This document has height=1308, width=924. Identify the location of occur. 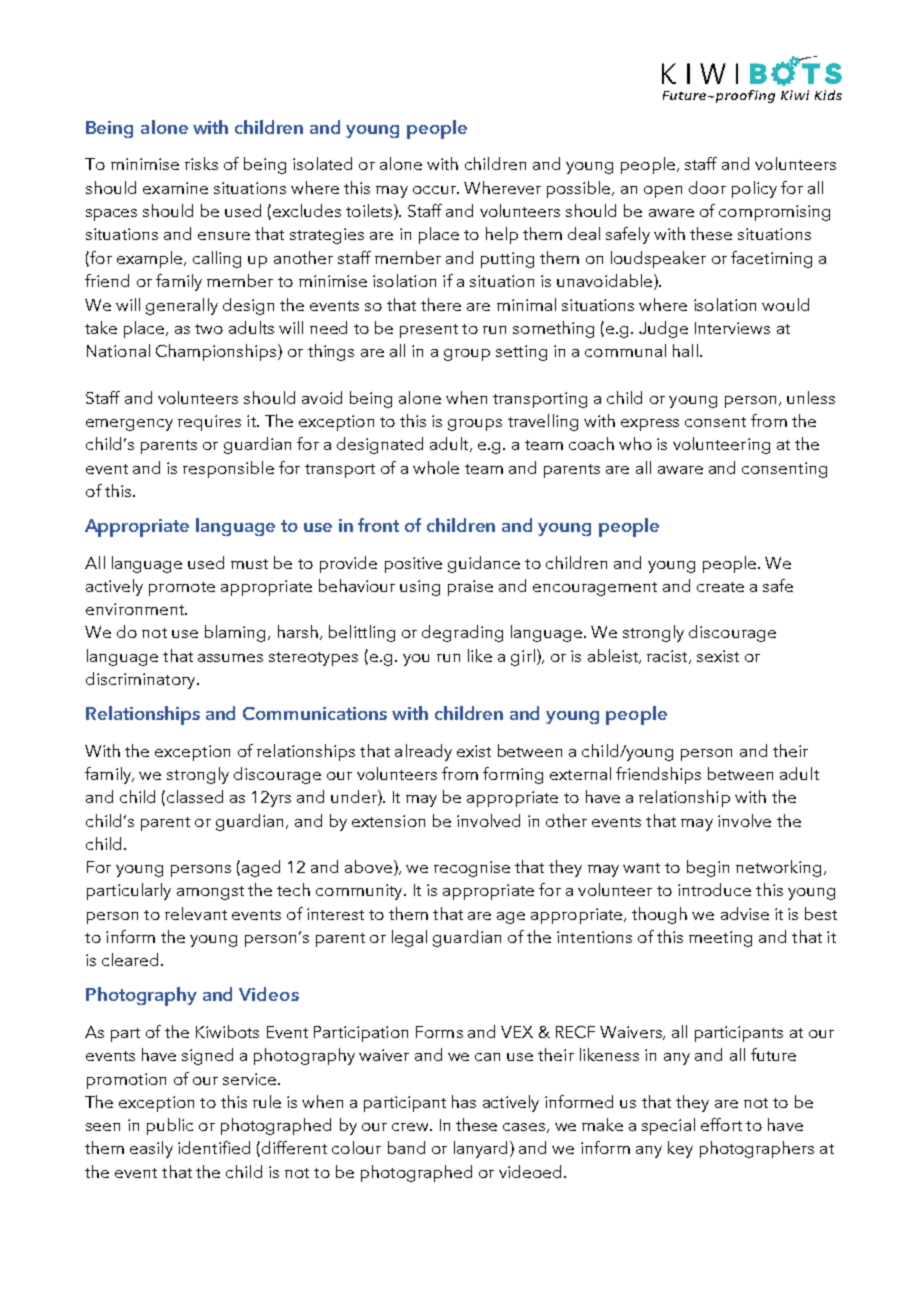
(435, 190).
